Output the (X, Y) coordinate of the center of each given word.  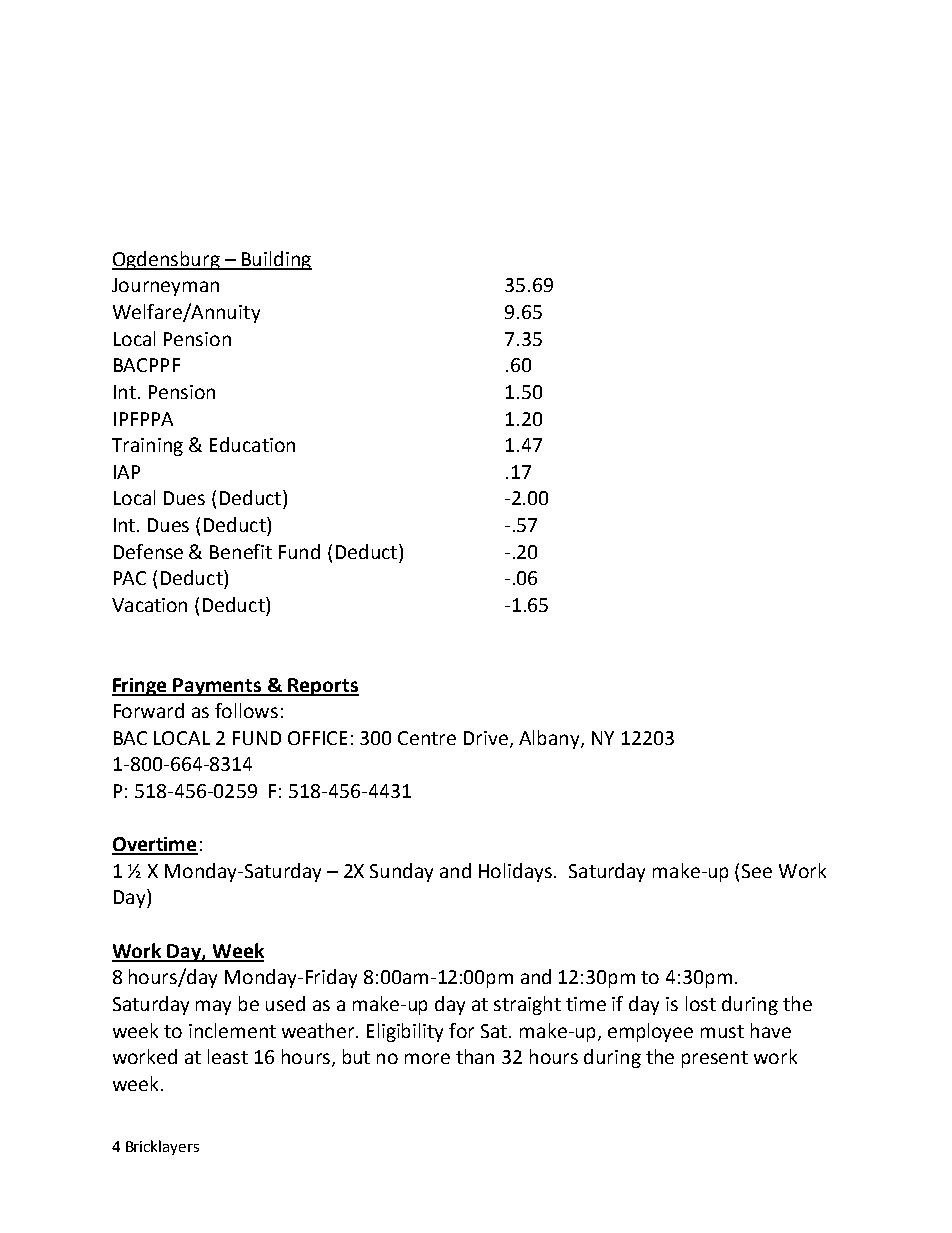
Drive (487, 739)
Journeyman (165, 287)
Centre (427, 738)
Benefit (241, 551)
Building (276, 260)
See (757, 871)
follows (246, 710)
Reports (322, 687)
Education (252, 444)
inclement (232, 1030)
